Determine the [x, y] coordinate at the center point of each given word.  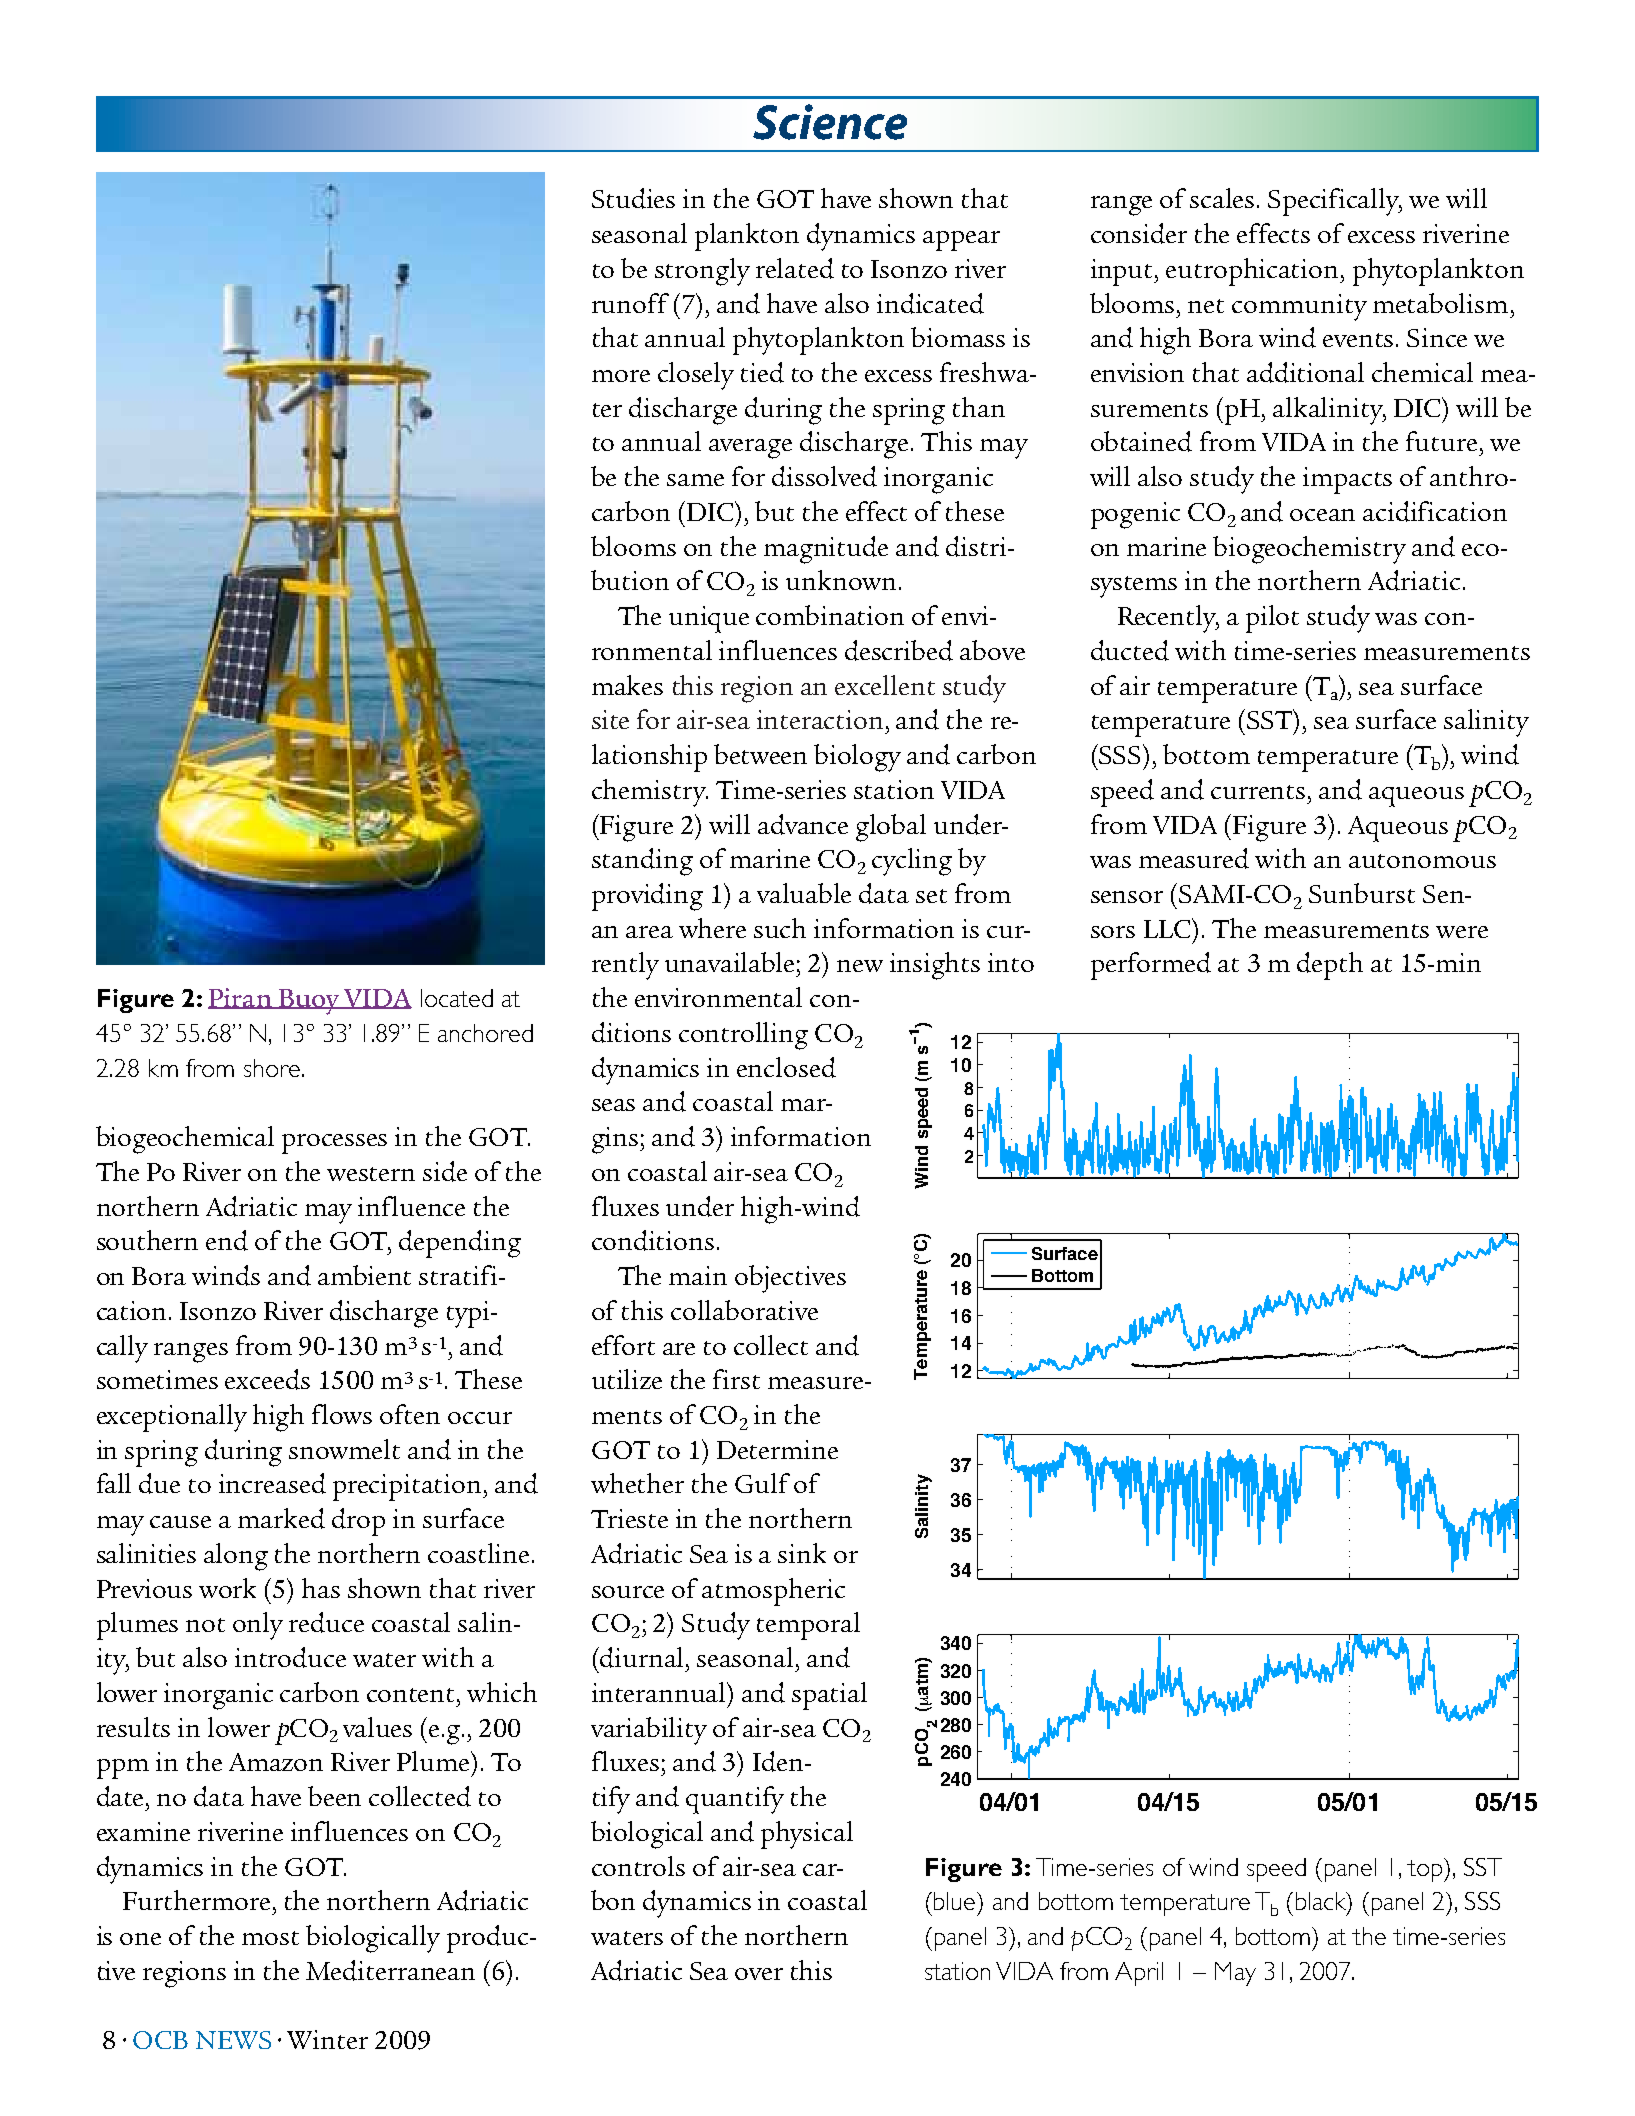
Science [830, 122]
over [759, 1974]
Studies [633, 198]
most [270, 1938]
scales [1222, 198]
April [1139, 1974]
